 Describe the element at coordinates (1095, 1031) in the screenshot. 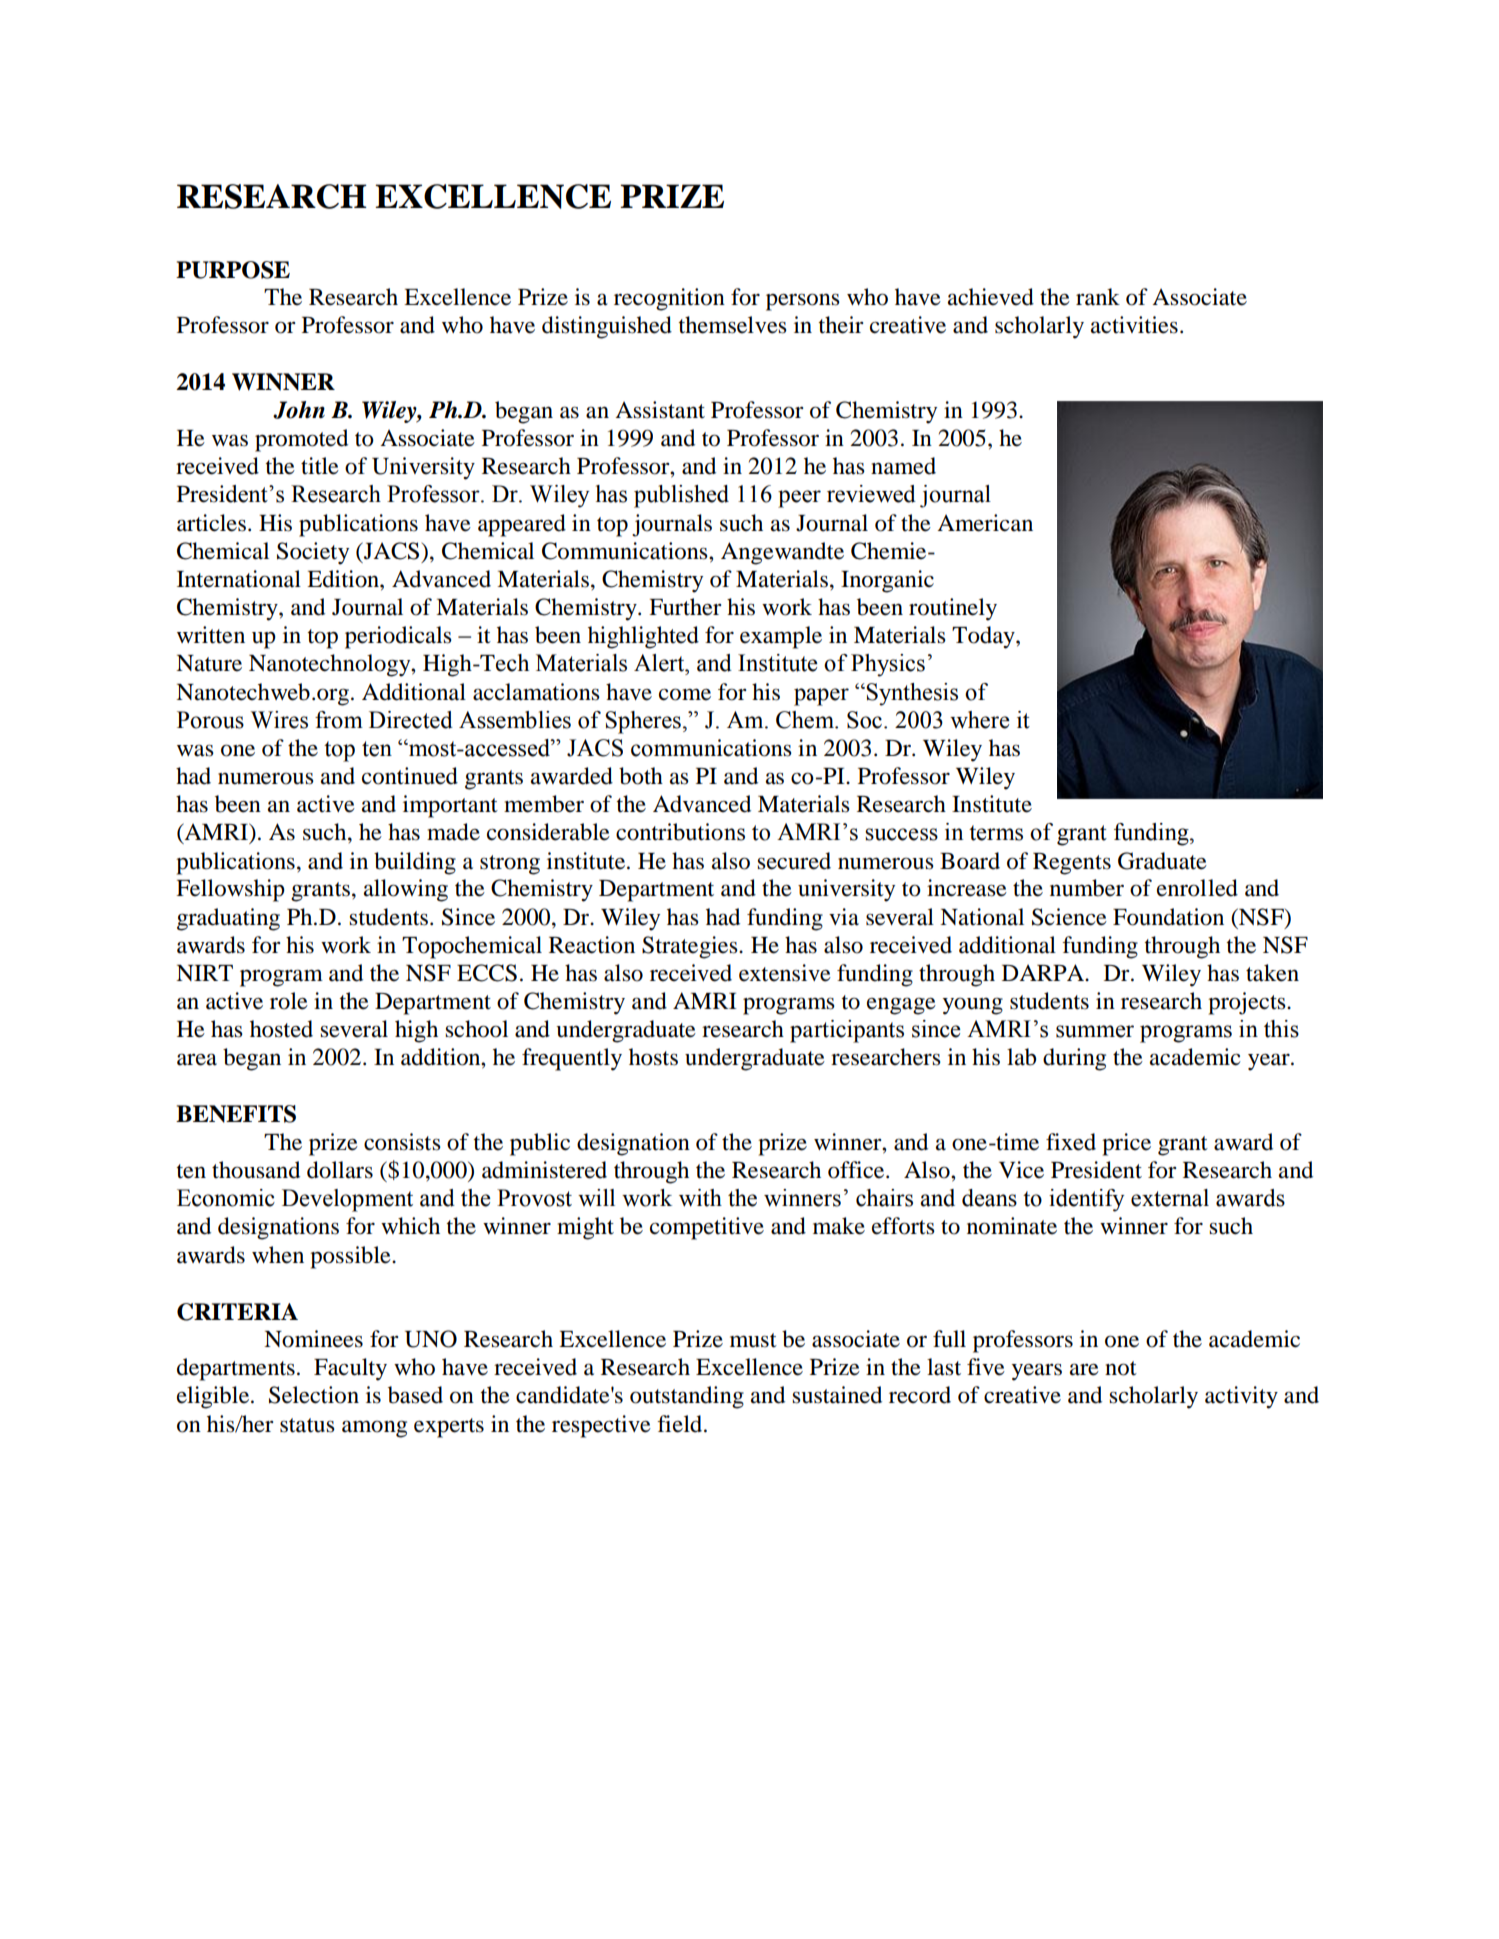

I see `summer` at that location.
